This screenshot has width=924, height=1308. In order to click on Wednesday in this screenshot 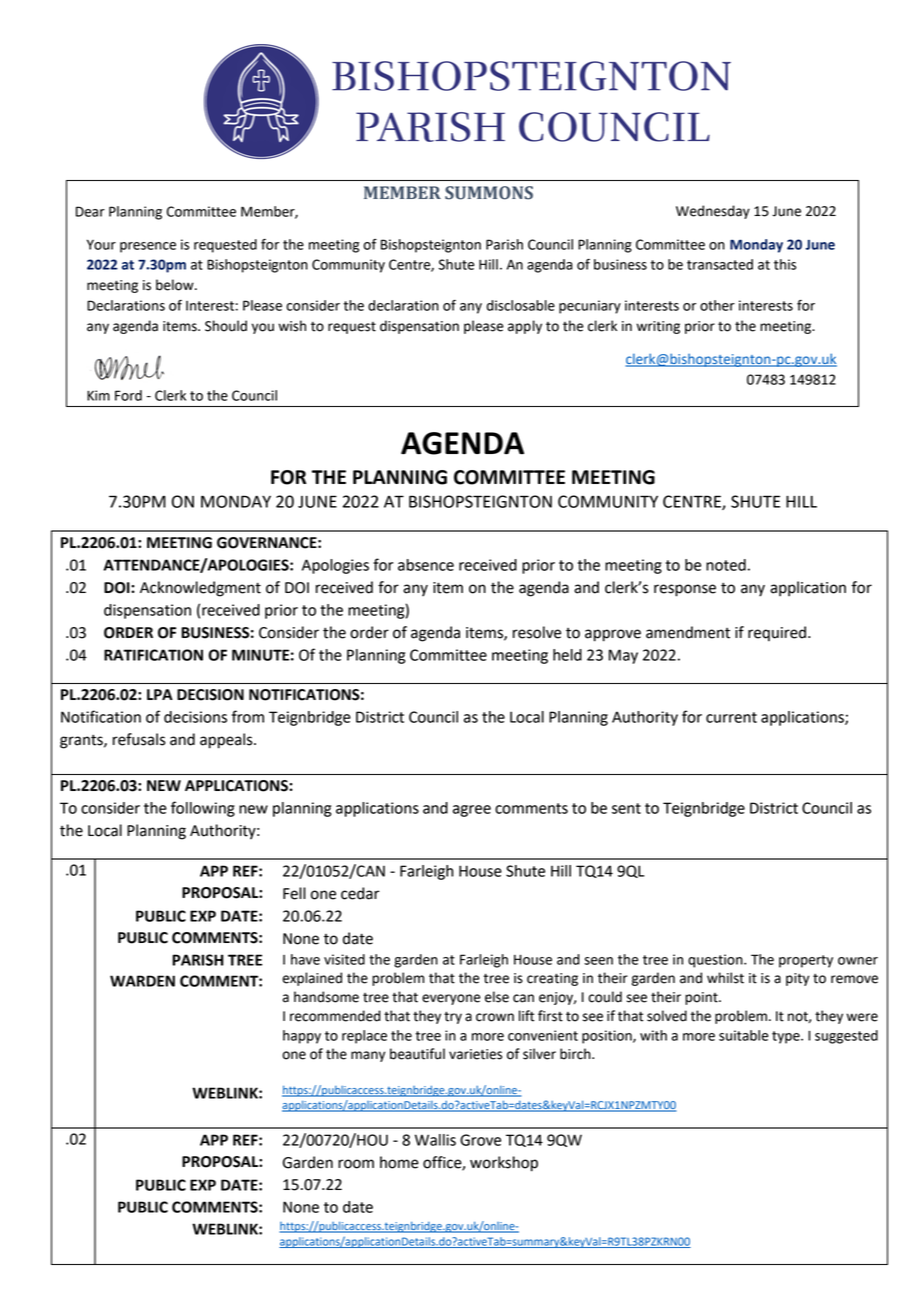, I will do `click(713, 212)`.
